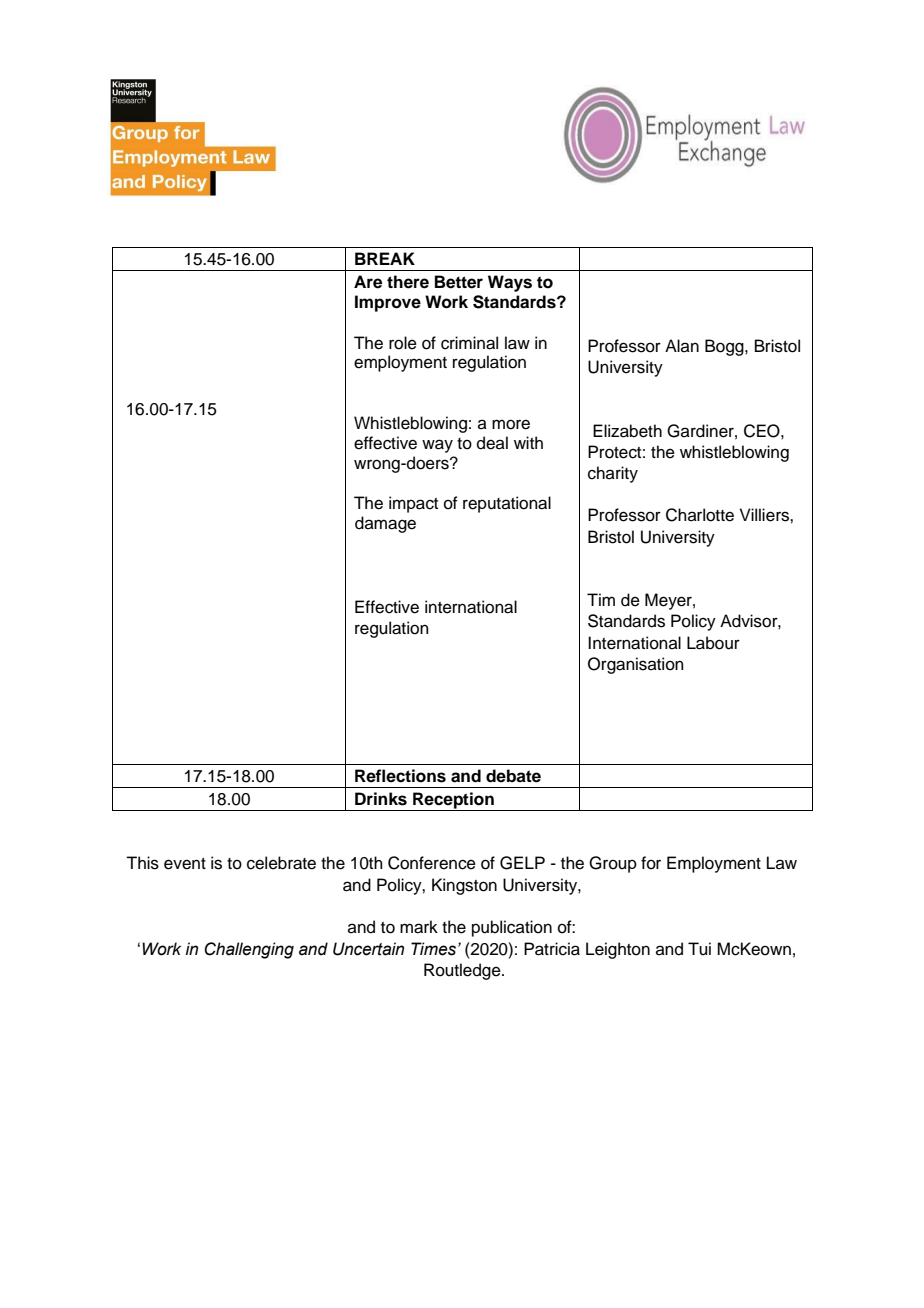 The height and width of the page is (1308, 924). Describe the element at coordinates (368, 282) in the page. I see `Are` at that location.
